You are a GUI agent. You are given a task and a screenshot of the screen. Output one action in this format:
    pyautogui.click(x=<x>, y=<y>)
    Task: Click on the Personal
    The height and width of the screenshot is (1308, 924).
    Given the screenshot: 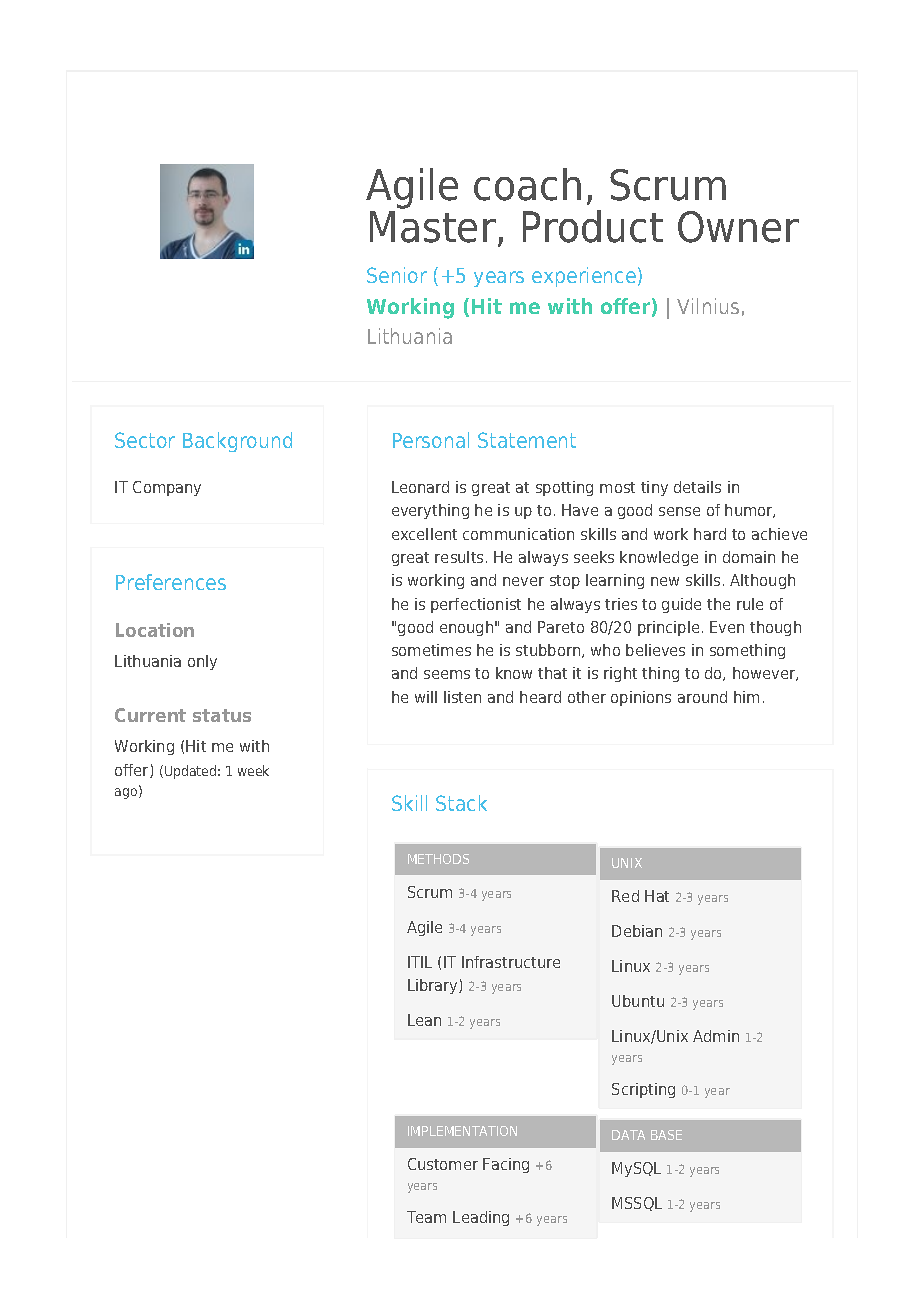 What is the action you would take?
    pyautogui.click(x=431, y=440)
